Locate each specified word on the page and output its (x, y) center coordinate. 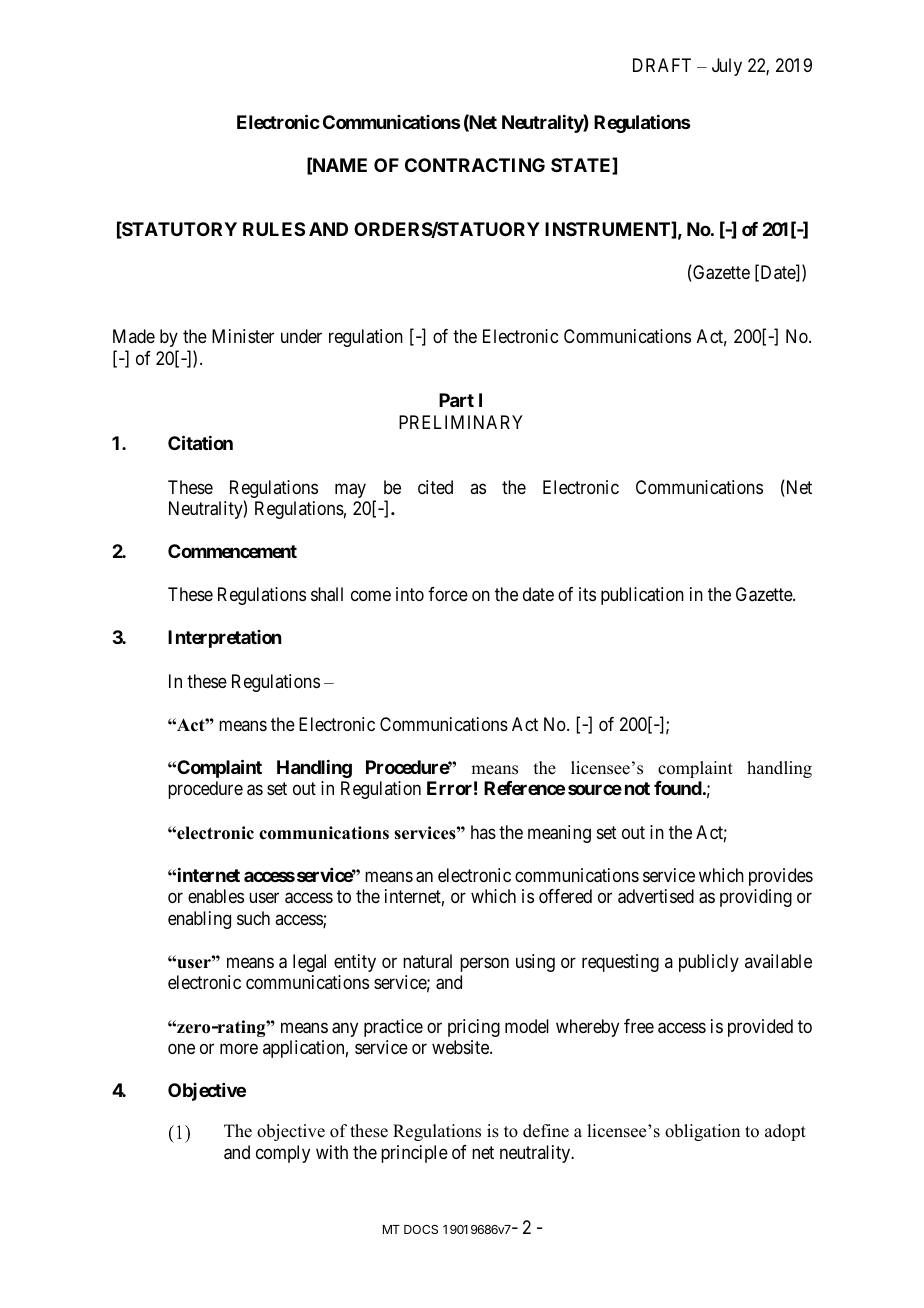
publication (642, 596)
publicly (709, 963)
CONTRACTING (475, 165)
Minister (243, 336)
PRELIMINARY (461, 422)
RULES (274, 229)
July (727, 67)
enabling (199, 920)
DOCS (421, 1229)
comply (283, 1154)
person (484, 964)
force (448, 594)
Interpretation (224, 639)
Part (456, 400)
